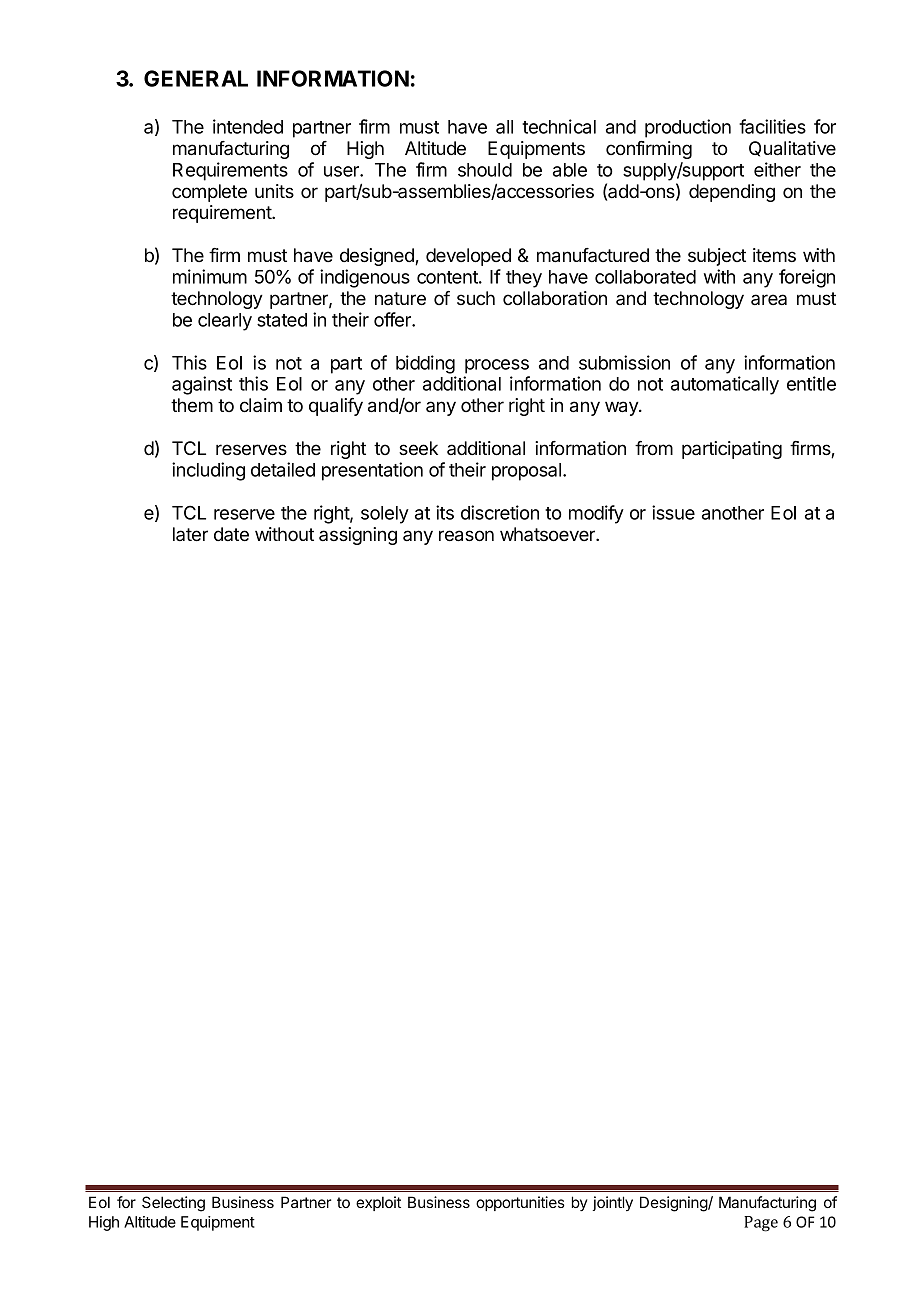  Describe the element at coordinates (173, 1204) in the screenshot. I see `Selecting` at that location.
